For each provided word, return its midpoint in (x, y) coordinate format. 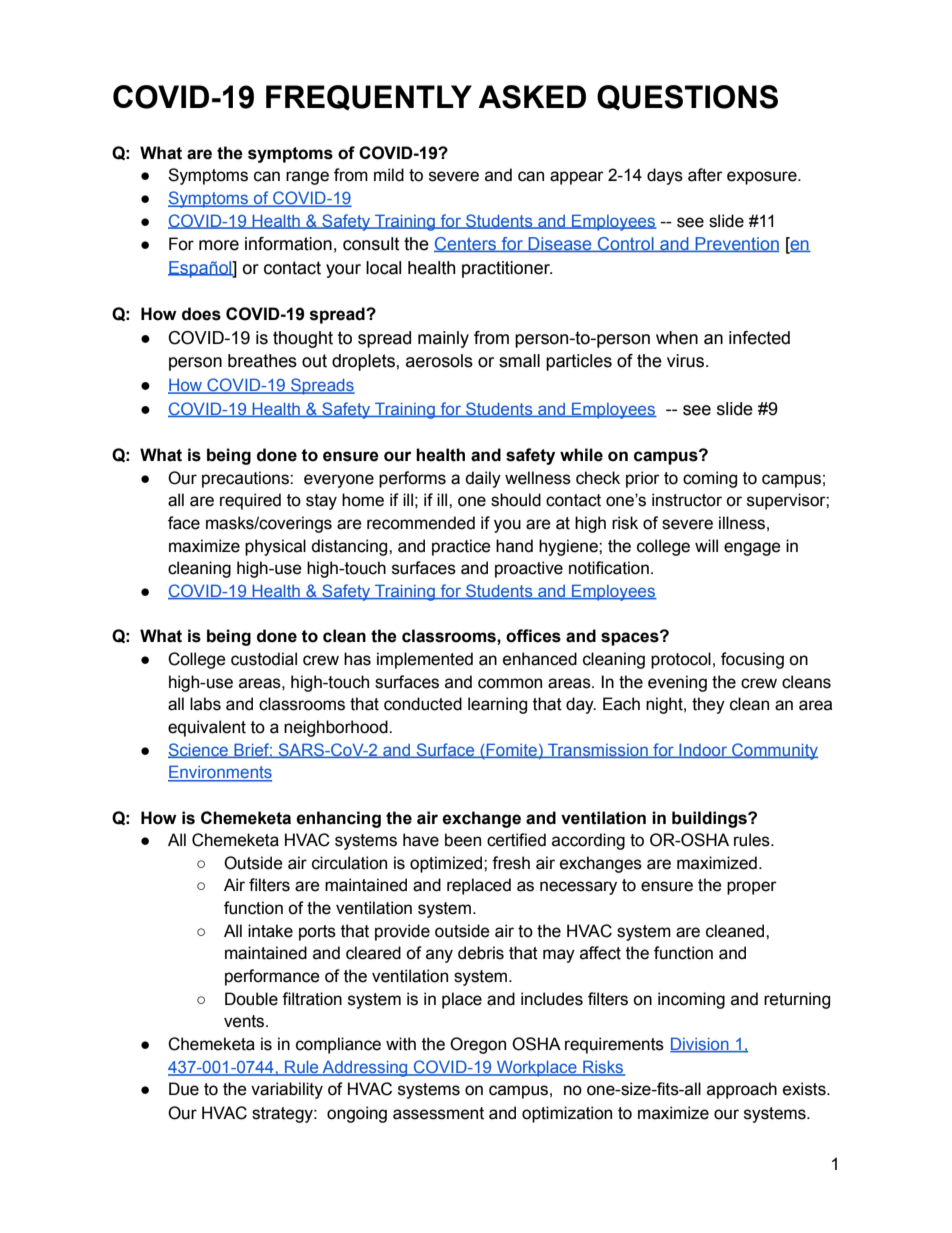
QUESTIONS (687, 98)
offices (533, 636)
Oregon (478, 1045)
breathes (262, 361)
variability (287, 1090)
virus (687, 361)
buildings (710, 819)
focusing (752, 660)
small (519, 361)
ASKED (532, 97)
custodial (264, 659)
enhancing (338, 819)
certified (516, 840)
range (307, 178)
